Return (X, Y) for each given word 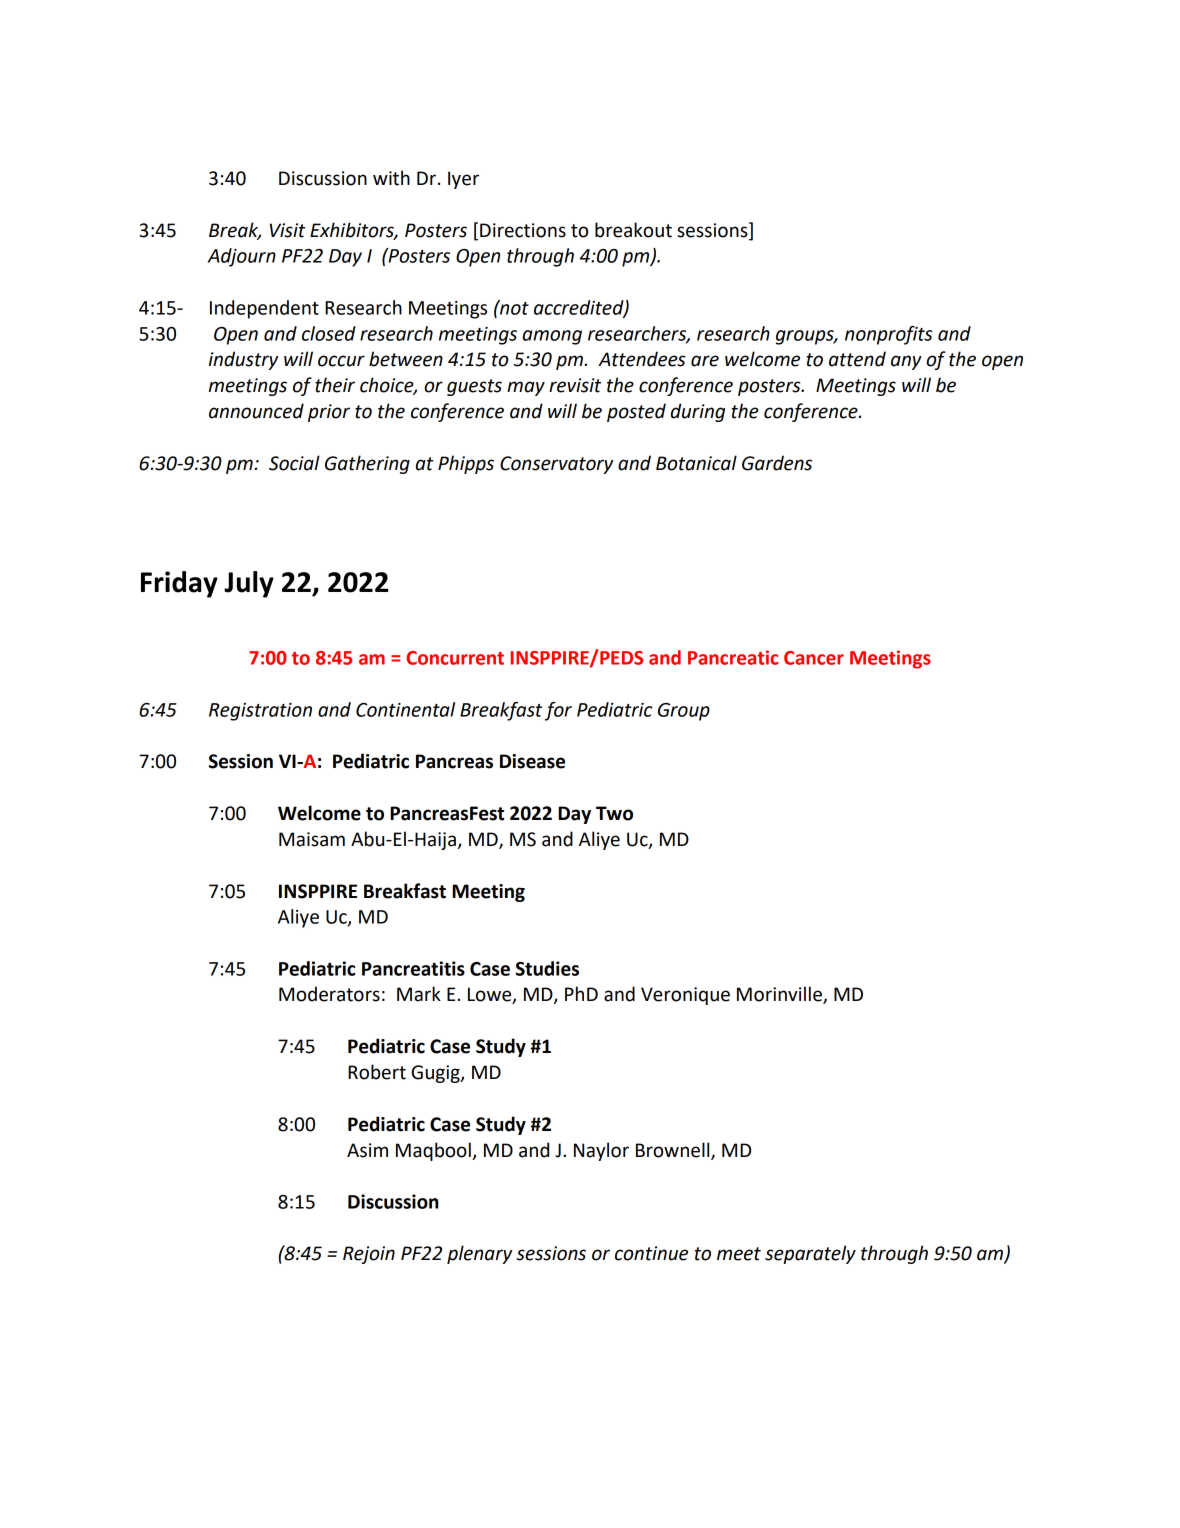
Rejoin (369, 1255)
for (558, 711)
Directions (523, 230)
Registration (260, 712)
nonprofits (889, 335)
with (391, 178)
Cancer (814, 658)
